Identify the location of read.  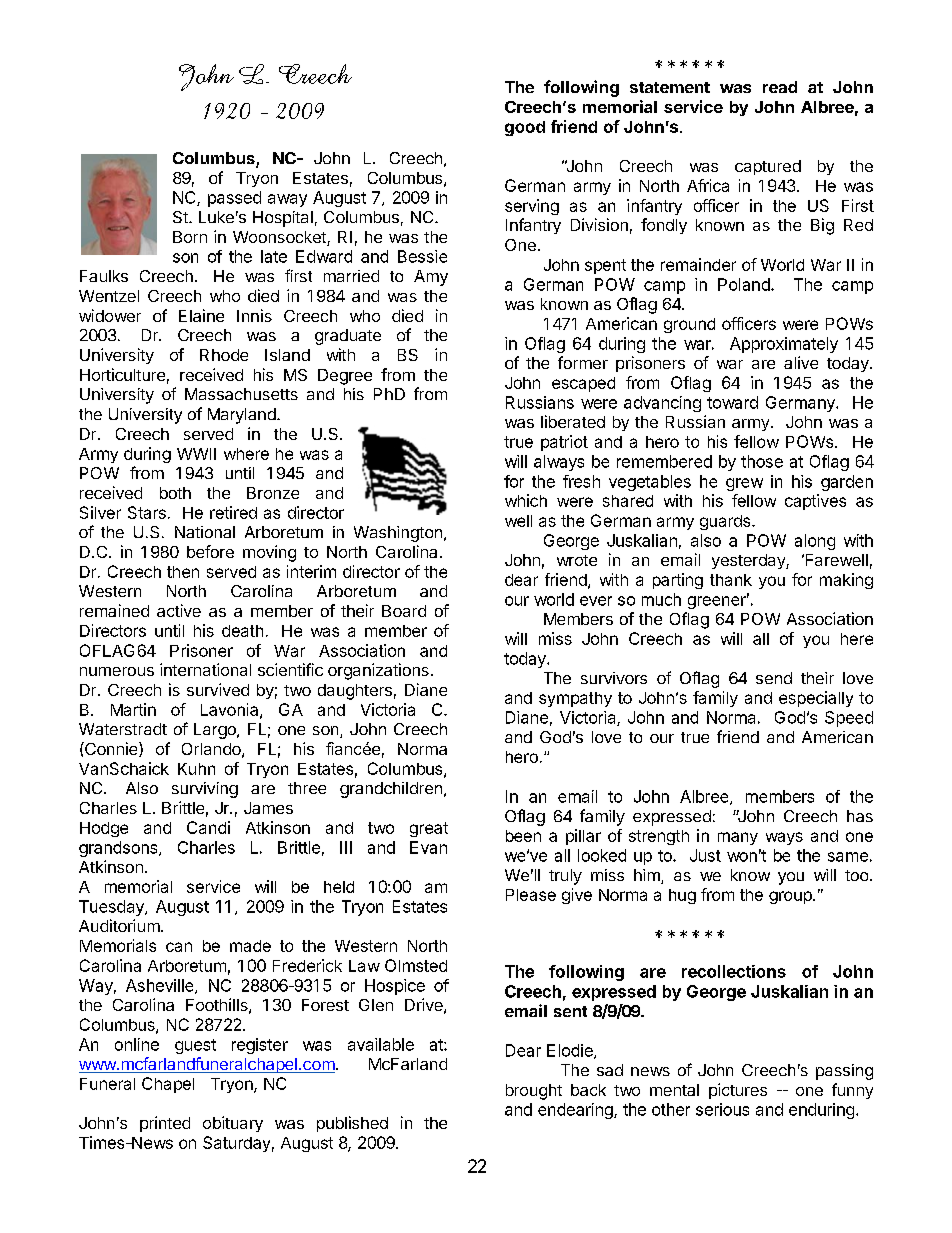
(780, 87).
